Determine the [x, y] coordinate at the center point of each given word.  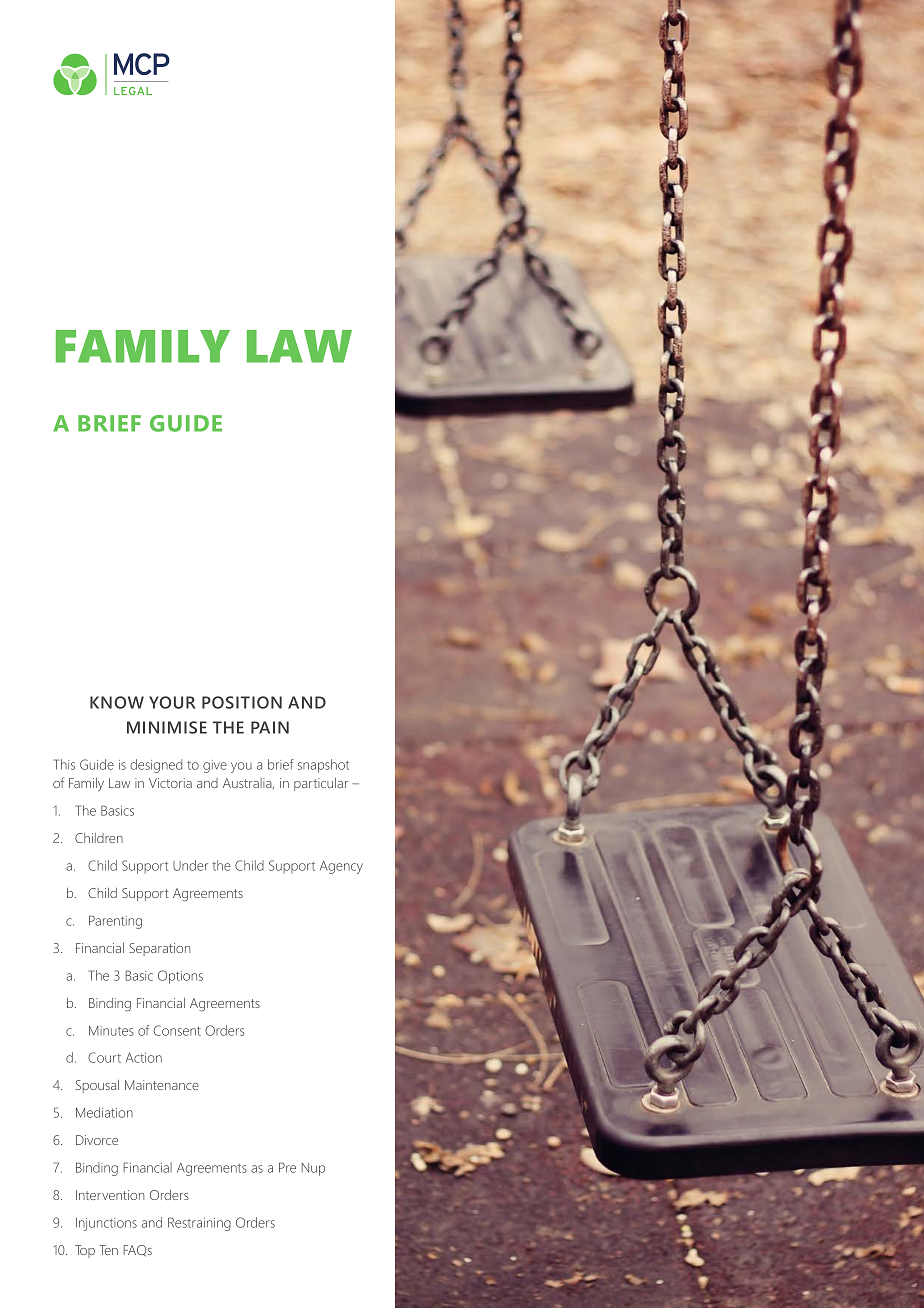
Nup [313, 1169]
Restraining [199, 1224]
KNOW [117, 702]
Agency [341, 867]
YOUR [172, 702]
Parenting [115, 922]
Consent [177, 1030]
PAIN [270, 727]
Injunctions [106, 1224]
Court [104, 1057]
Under [190, 865]
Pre [287, 1167]
